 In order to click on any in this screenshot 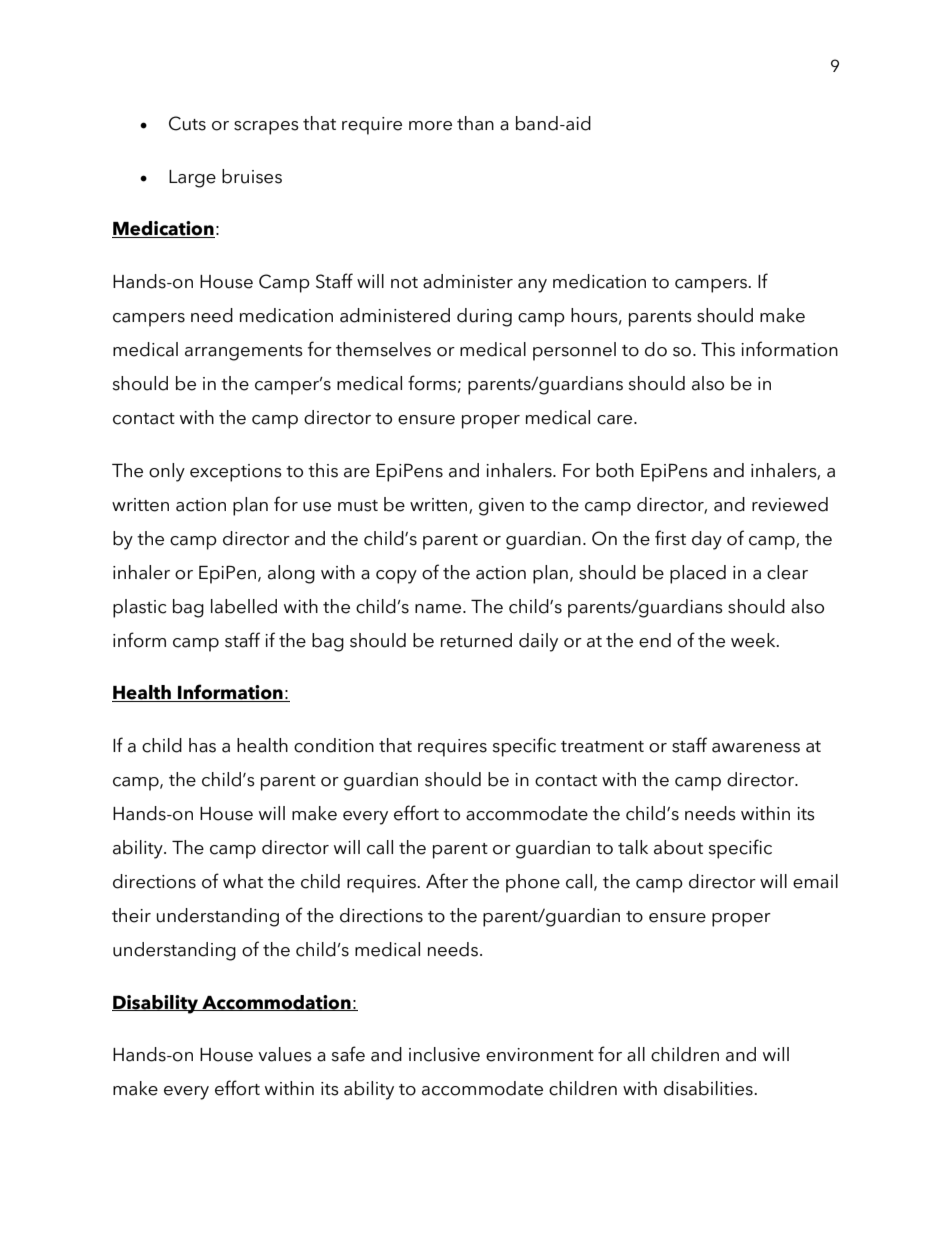, I will do `click(532, 286)`.
